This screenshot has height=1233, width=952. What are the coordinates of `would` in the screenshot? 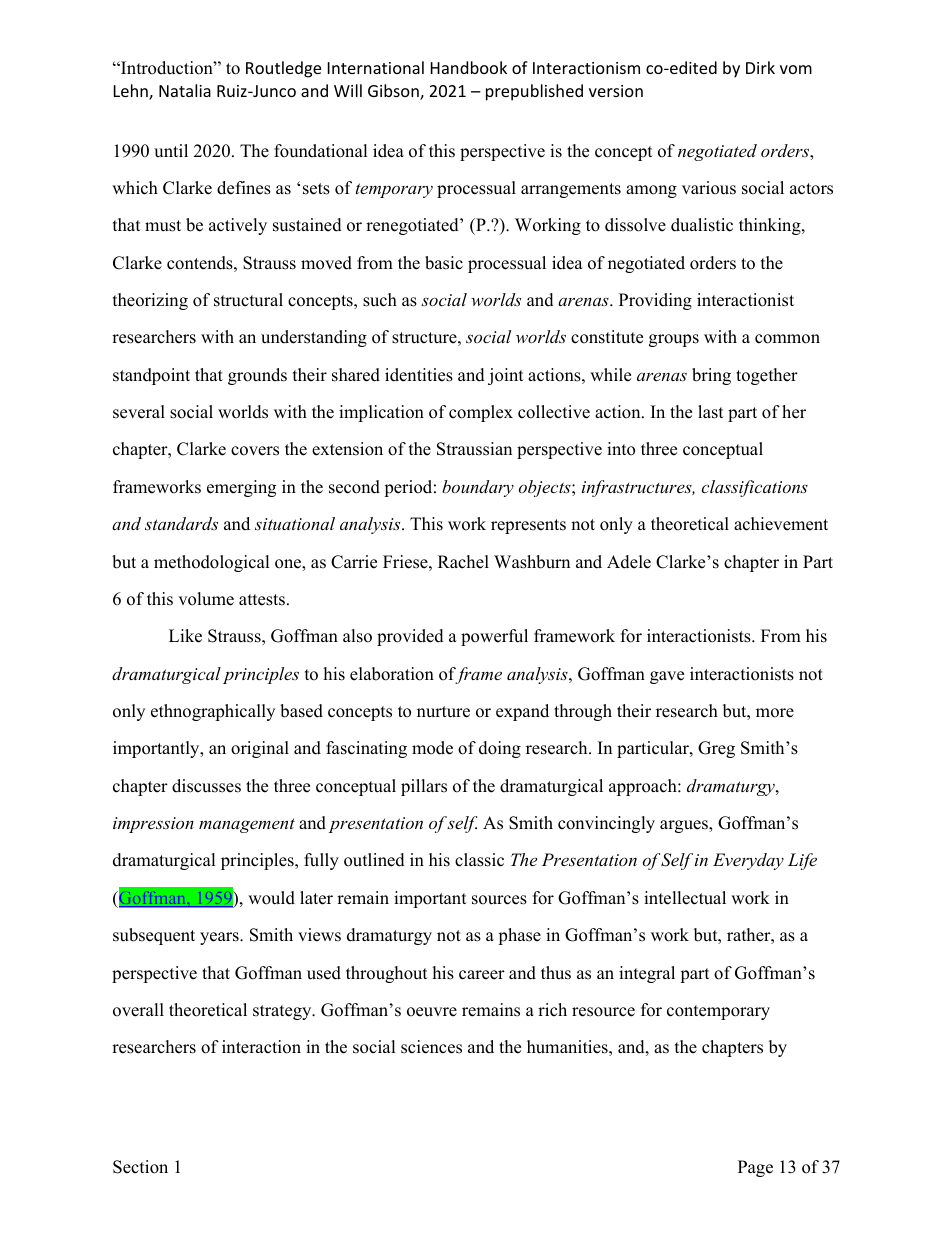 It's located at (271, 898).
